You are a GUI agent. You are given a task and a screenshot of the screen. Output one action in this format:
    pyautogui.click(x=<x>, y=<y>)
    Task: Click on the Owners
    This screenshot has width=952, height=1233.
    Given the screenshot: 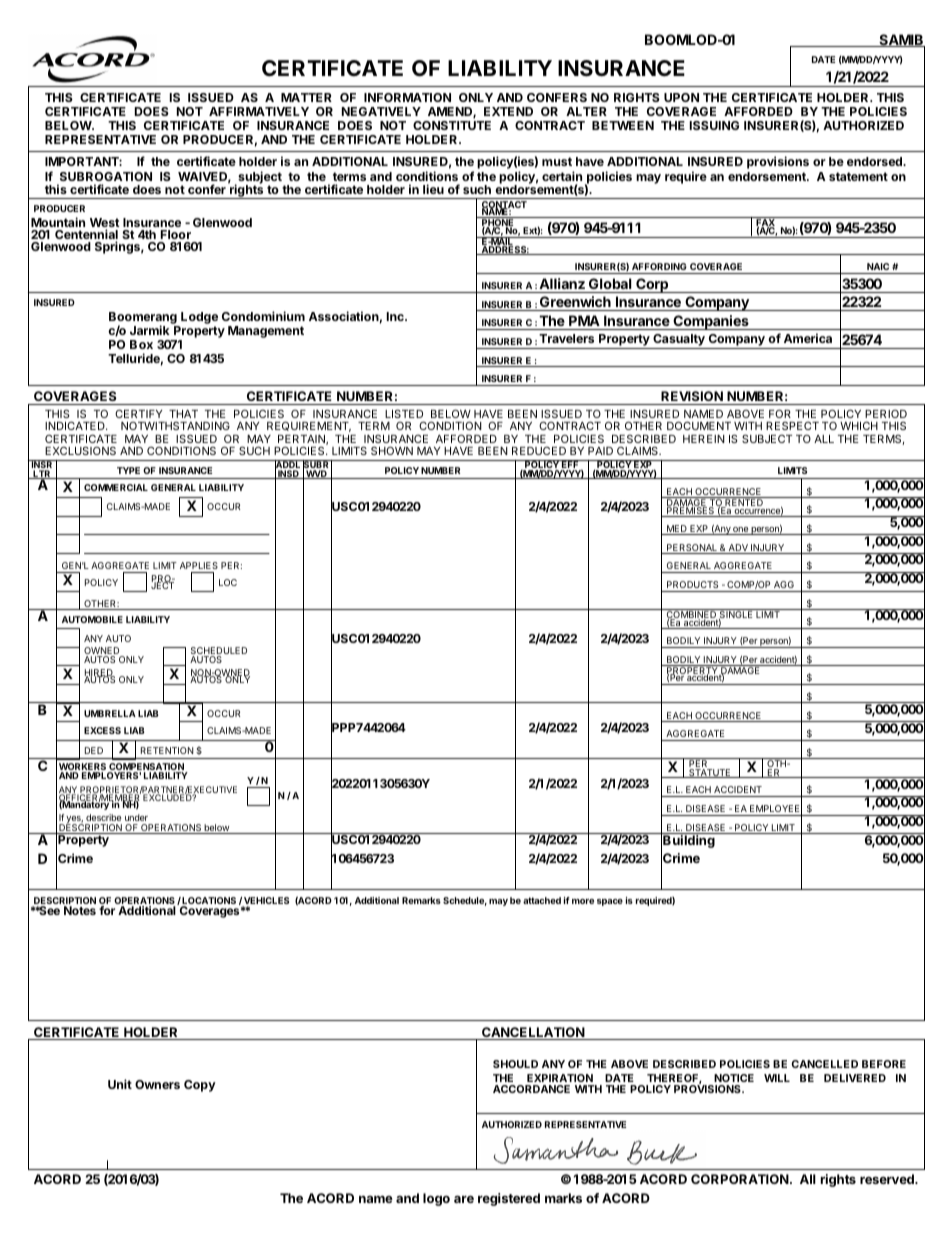 What is the action you would take?
    pyautogui.click(x=157, y=1084)
